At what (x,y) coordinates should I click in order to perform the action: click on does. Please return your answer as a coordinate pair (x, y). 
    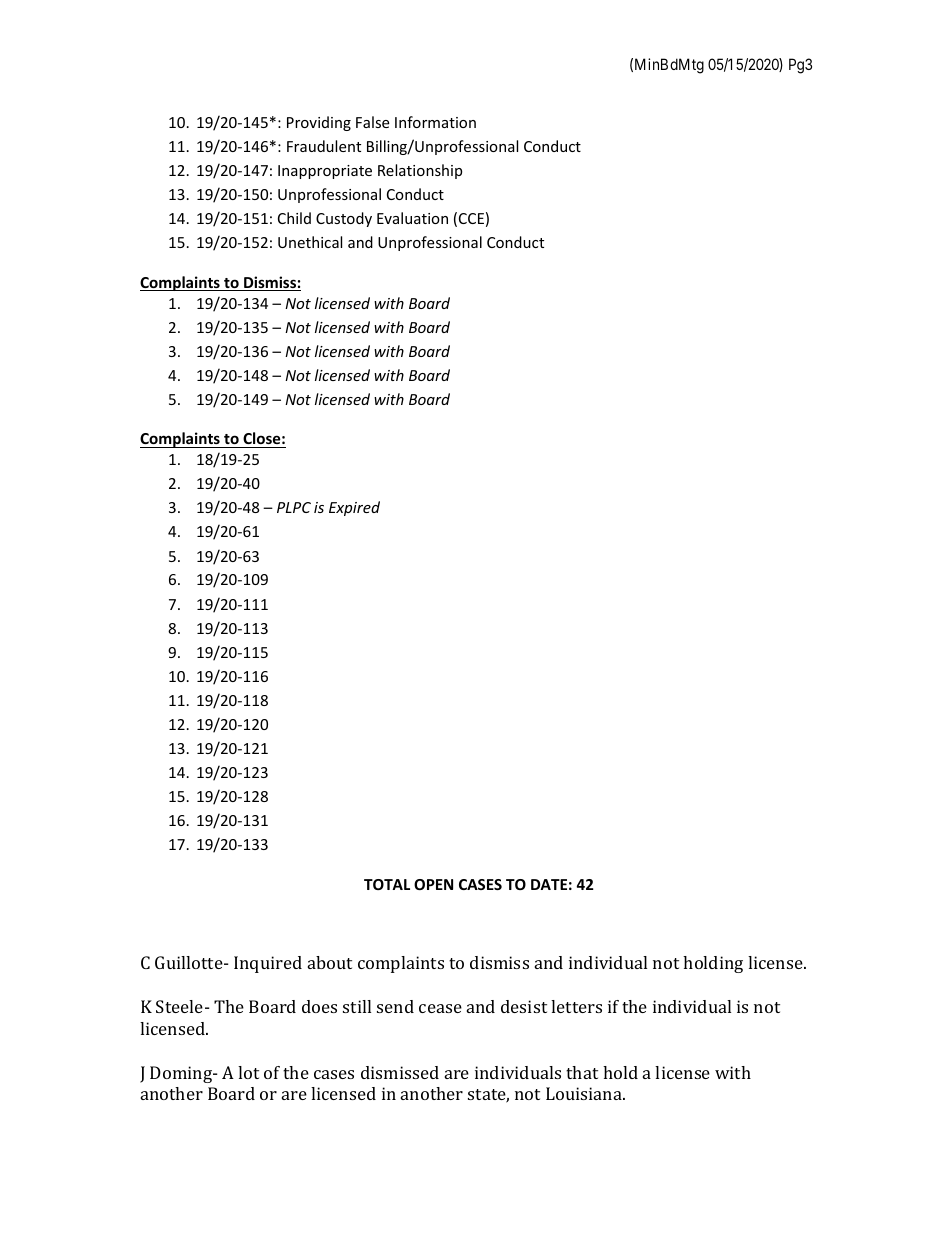
    Looking at the image, I should click on (319, 1006).
